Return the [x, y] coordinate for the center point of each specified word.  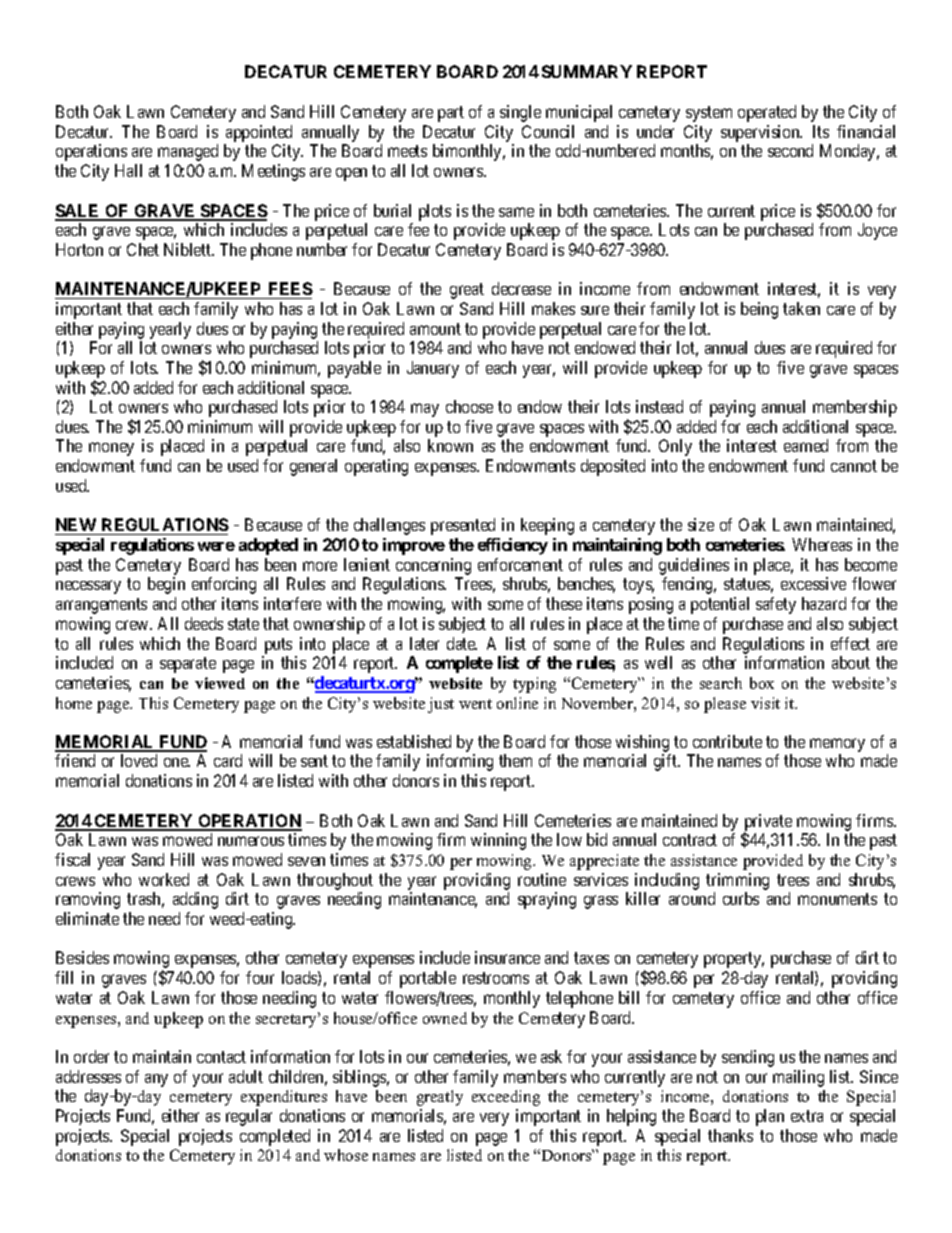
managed [188, 152]
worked [164, 879]
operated [767, 113]
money [111, 449]
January [433, 369]
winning [498, 841]
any [156, 1080]
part [451, 114]
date [462, 643]
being [759, 310]
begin [166, 585]
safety [776, 605]
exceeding [506, 1098]
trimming [737, 881]
